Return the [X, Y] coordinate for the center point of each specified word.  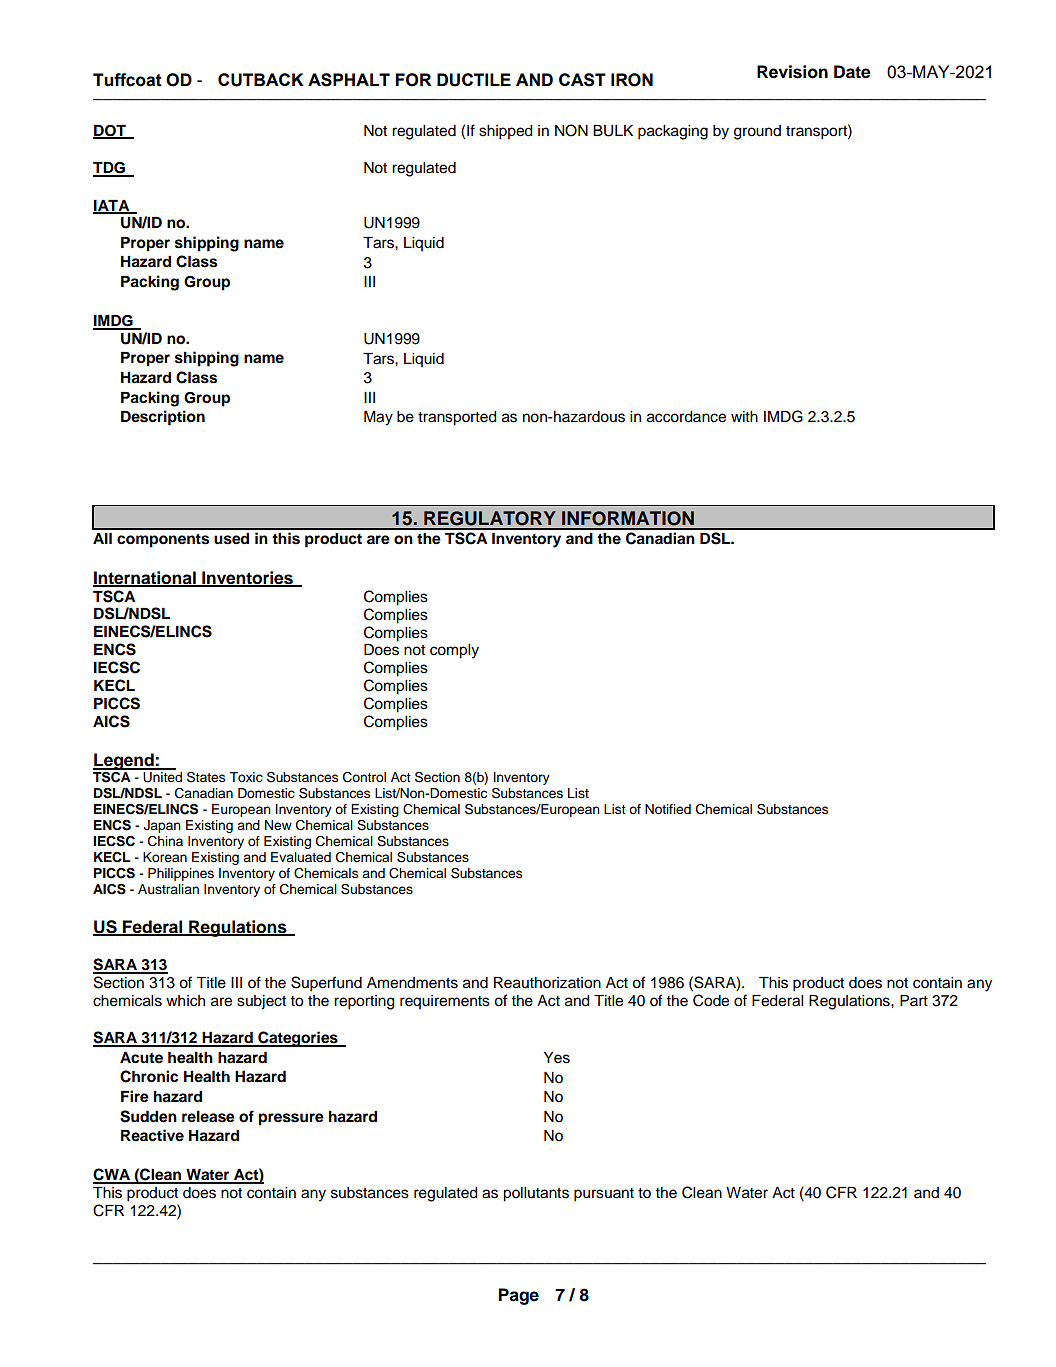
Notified [668, 809]
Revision [792, 72]
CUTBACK [261, 80]
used [231, 539]
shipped [506, 132]
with [744, 416]
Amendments [412, 983]
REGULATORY [490, 518]
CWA [113, 1175]
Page [519, 1296]
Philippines [181, 874]
